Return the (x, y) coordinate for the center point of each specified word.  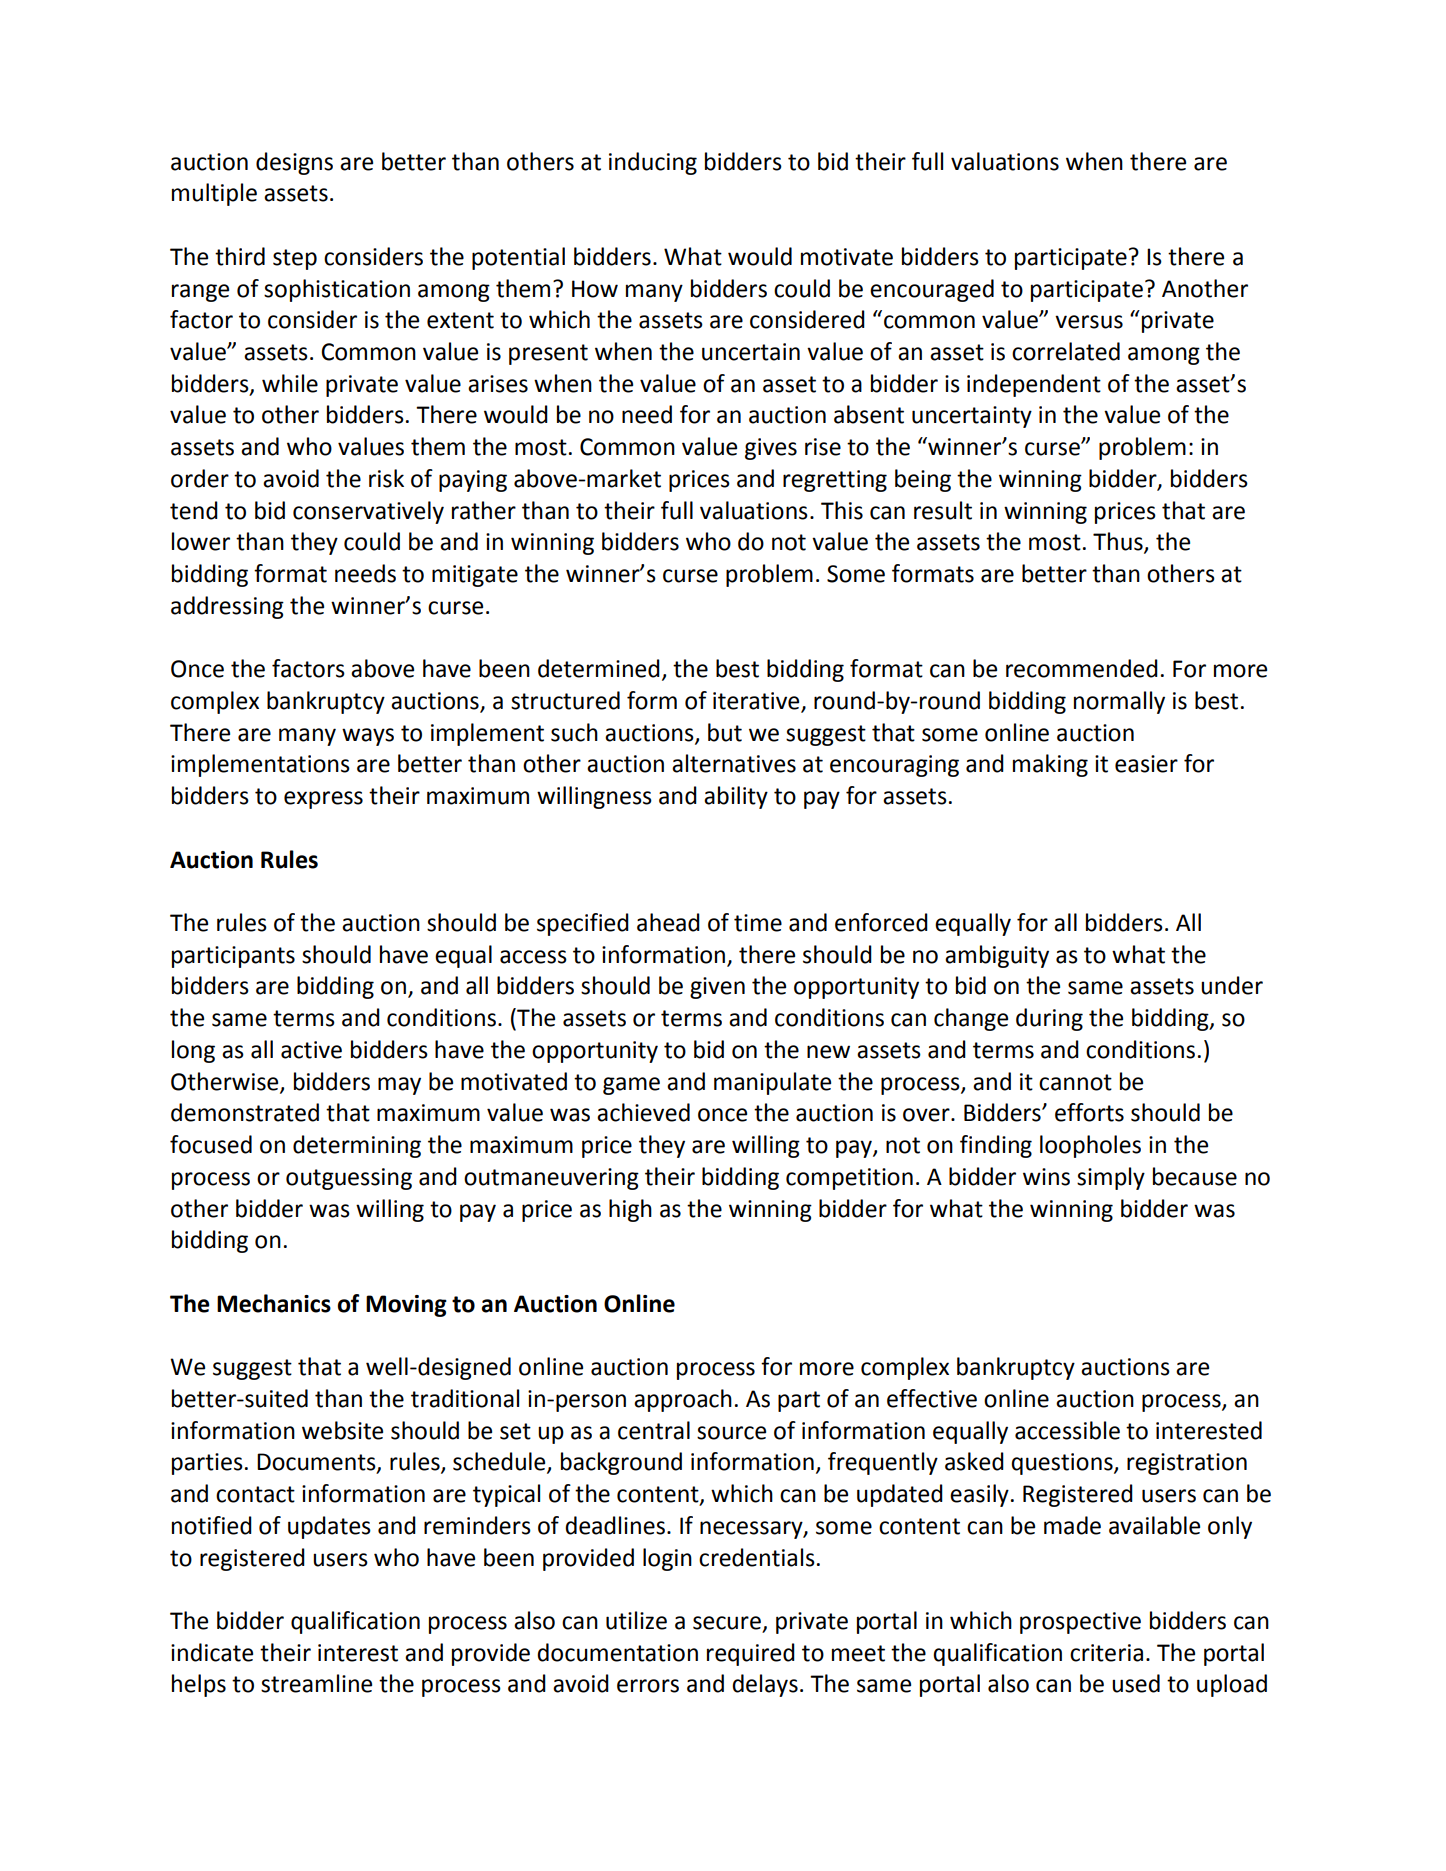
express (323, 800)
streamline (316, 1683)
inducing (653, 163)
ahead (668, 922)
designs (294, 163)
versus (1089, 322)
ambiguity (997, 956)
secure (727, 1623)
